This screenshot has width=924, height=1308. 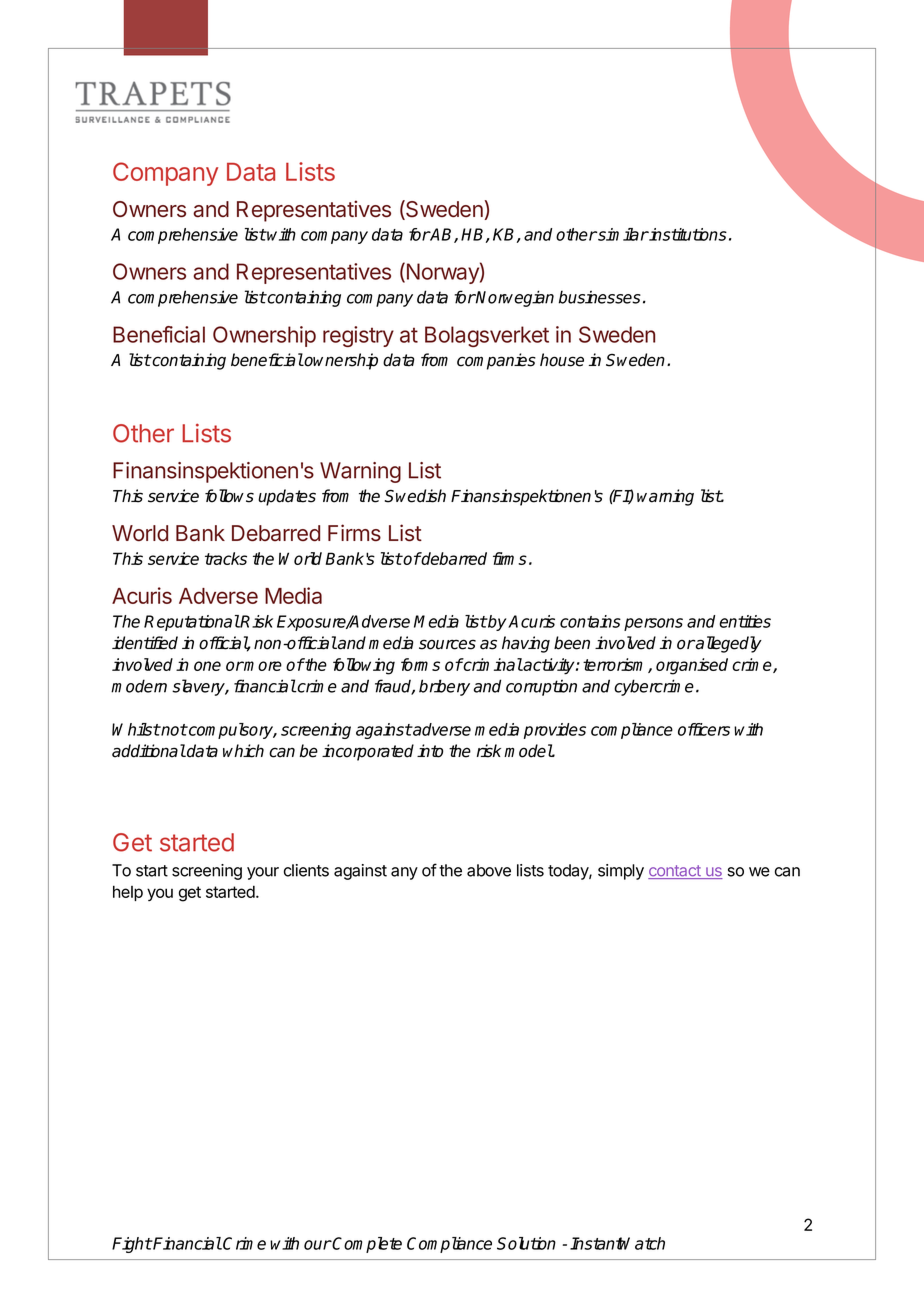 What do you see at coordinates (687, 234) in the screenshot?
I see `institutions` at bounding box center [687, 234].
